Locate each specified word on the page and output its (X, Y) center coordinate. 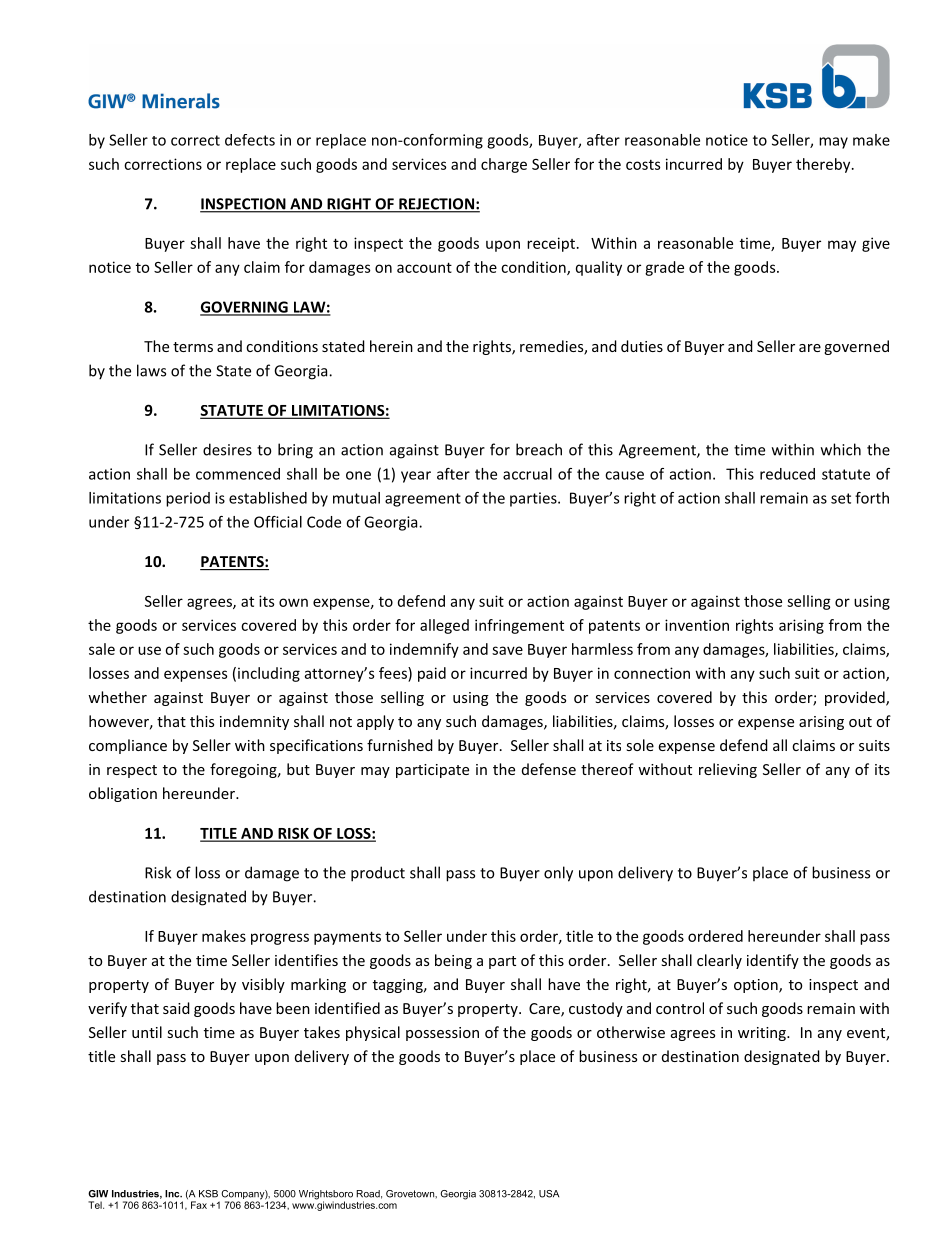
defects (250, 140)
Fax (199, 1205)
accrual (527, 474)
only (558, 874)
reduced (787, 474)
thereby (824, 165)
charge (504, 165)
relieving (728, 770)
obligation (123, 794)
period (188, 499)
